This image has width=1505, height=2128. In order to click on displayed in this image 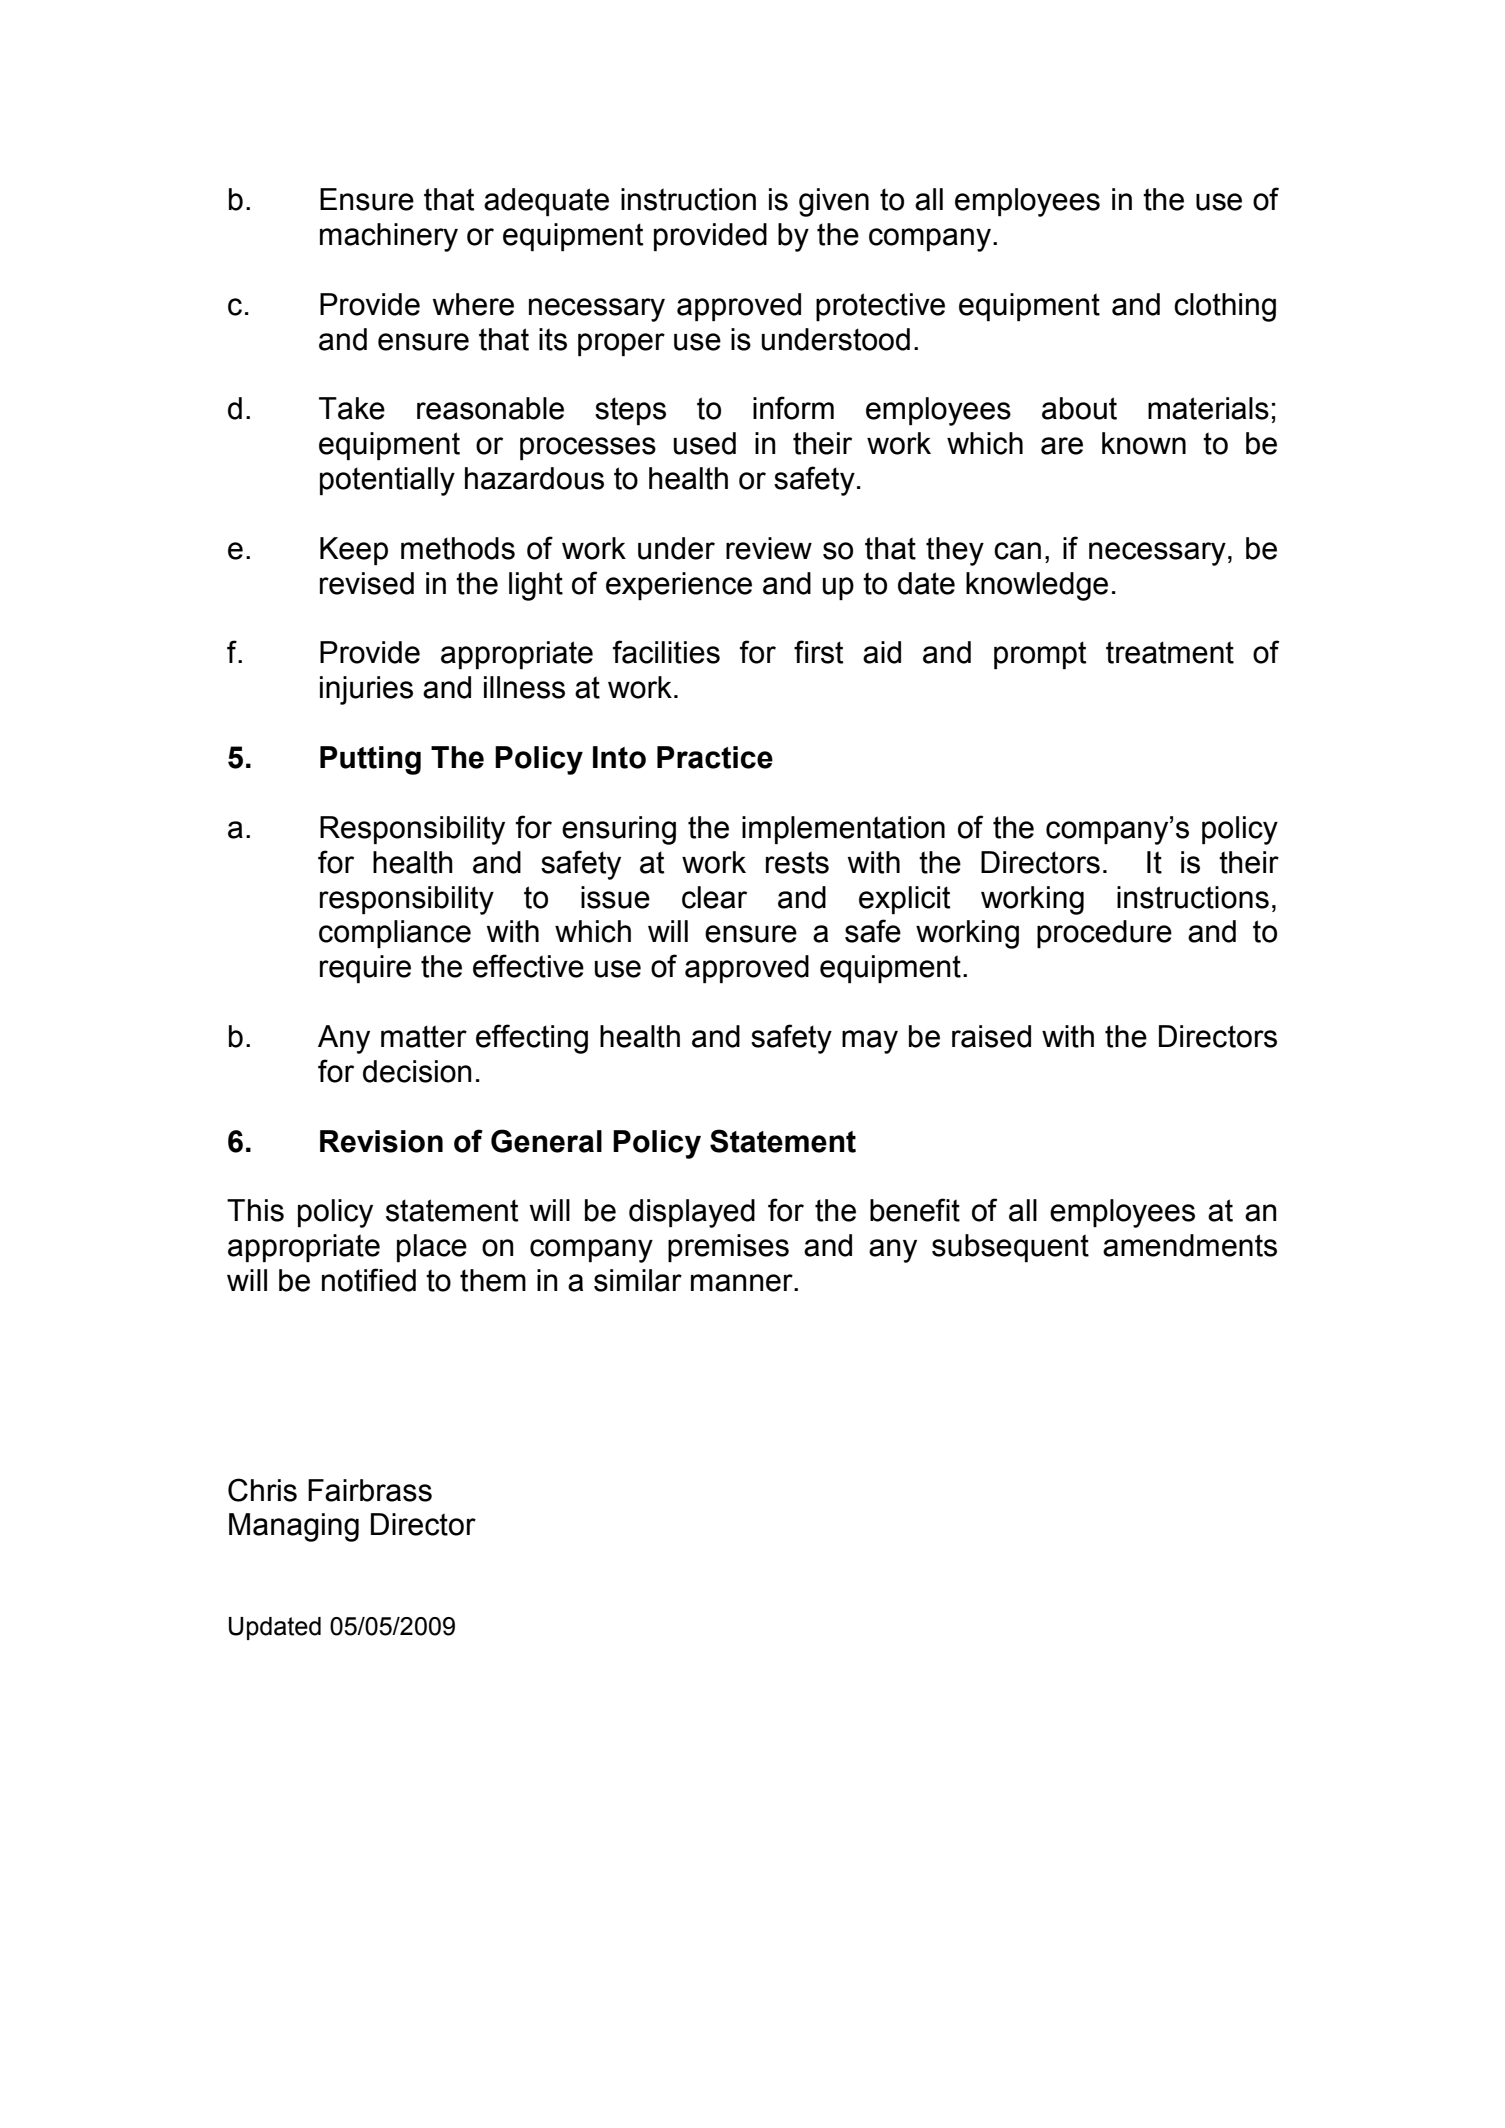, I will do `click(692, 1213)`.
